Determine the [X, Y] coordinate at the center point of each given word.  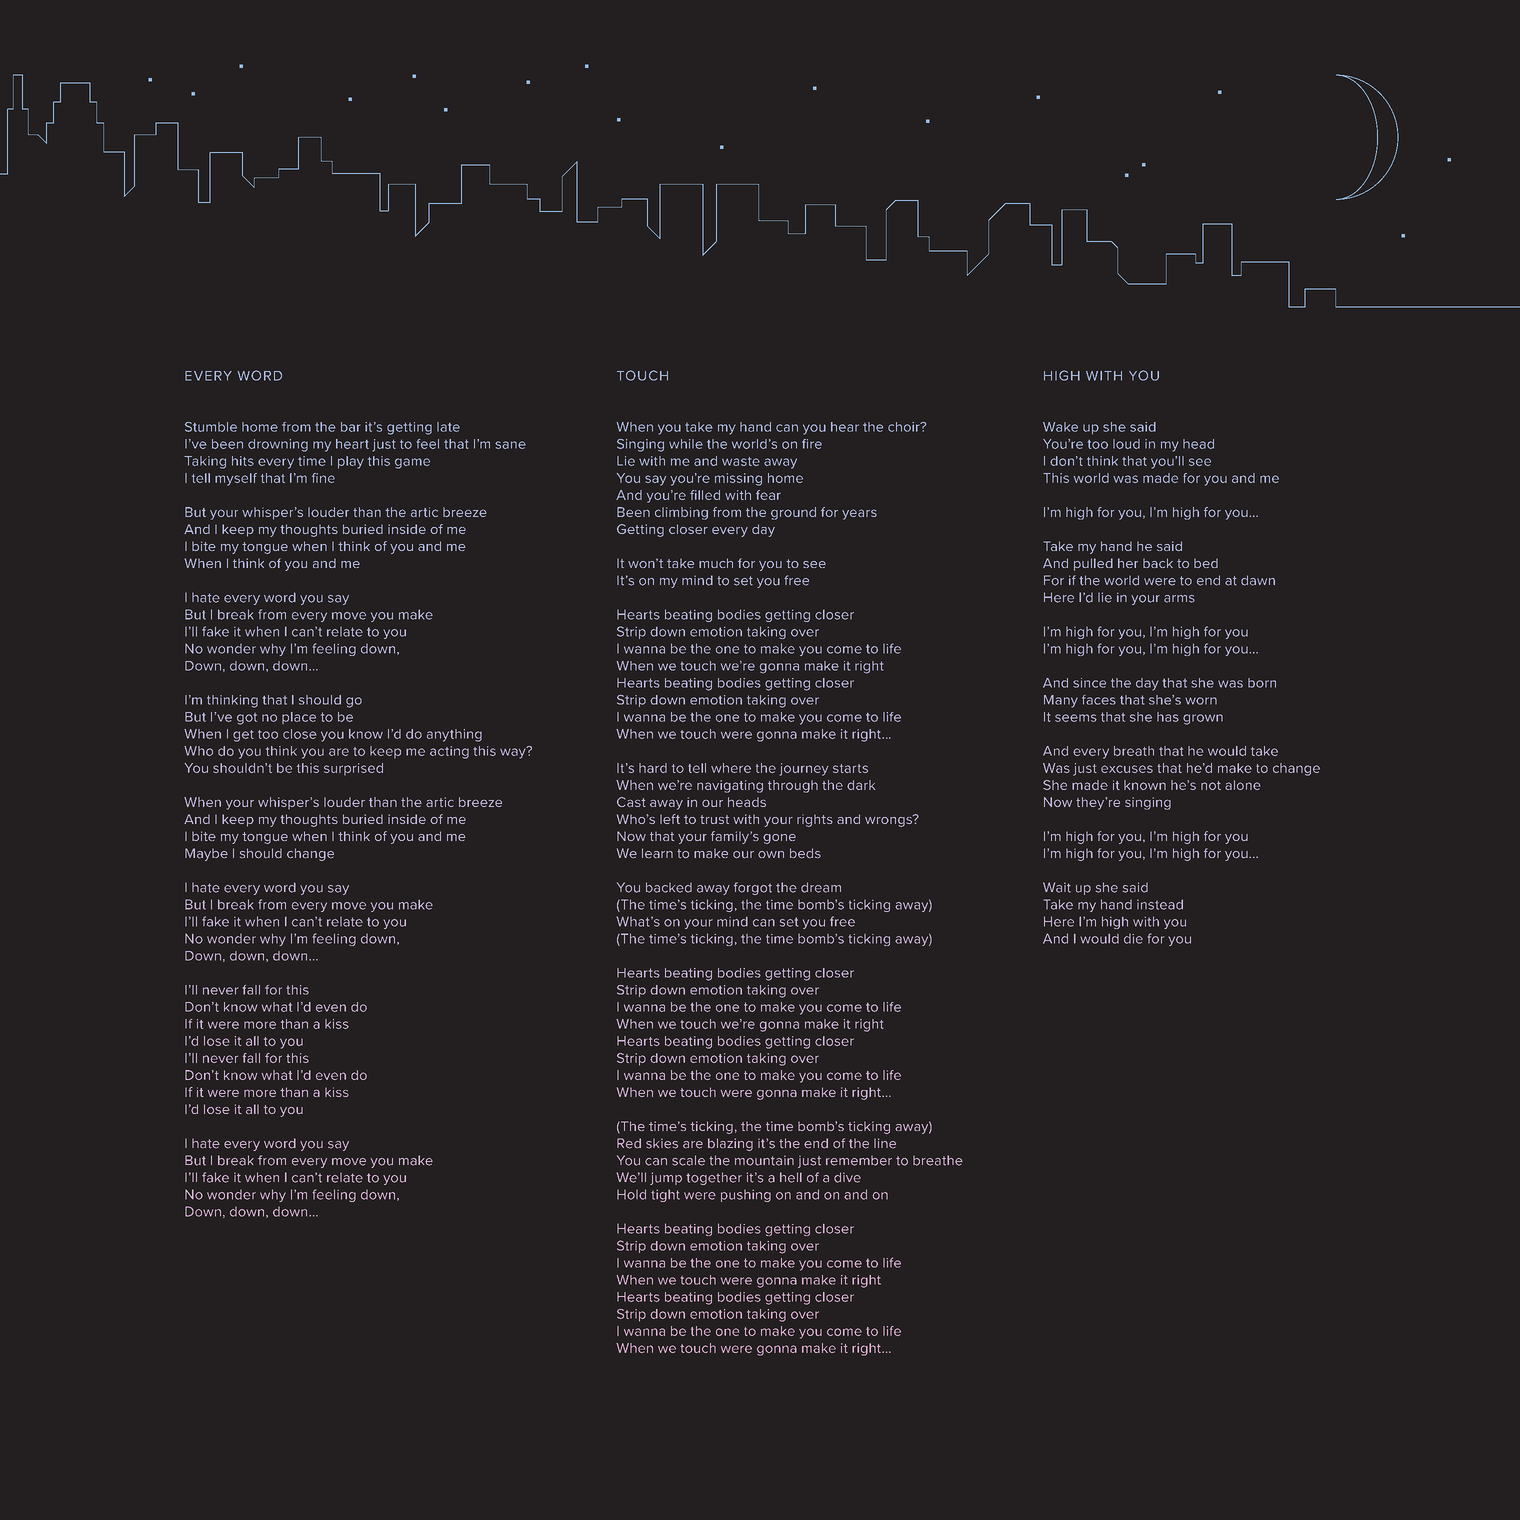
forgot [753, 888]
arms [1179, 599]
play [351, 462]
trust [714, 819]
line [885, 1143]
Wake [1060, 427]
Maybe [206, 854]
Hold [631, 1194]
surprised [353, 769]
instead [1160, 904]
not [1211, 785]
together [714, 1178]
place [299, 718]
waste [741, 461]
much [716, 563]
